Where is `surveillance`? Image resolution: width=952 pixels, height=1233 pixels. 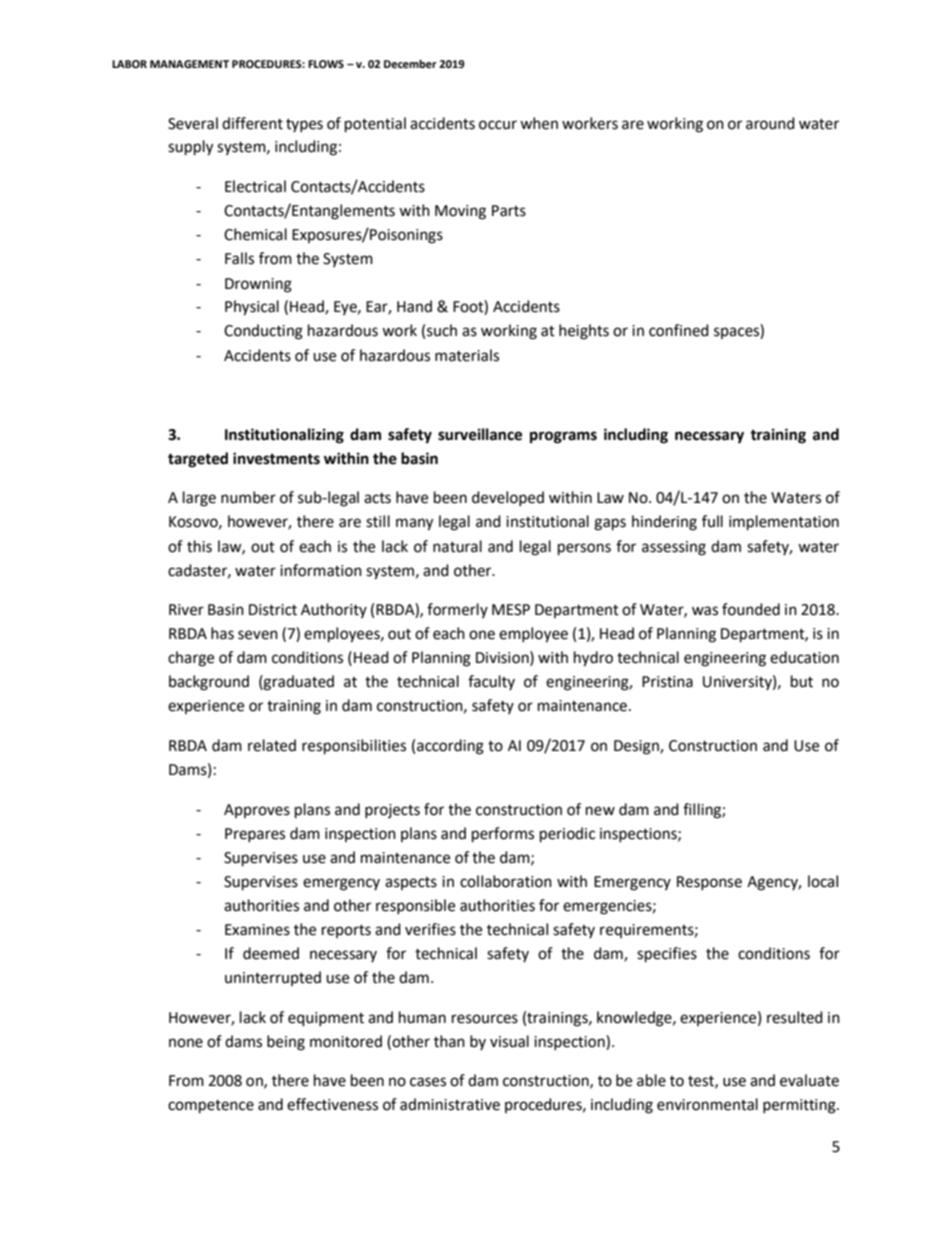 surveillance is located at coordinates (480, 434).
